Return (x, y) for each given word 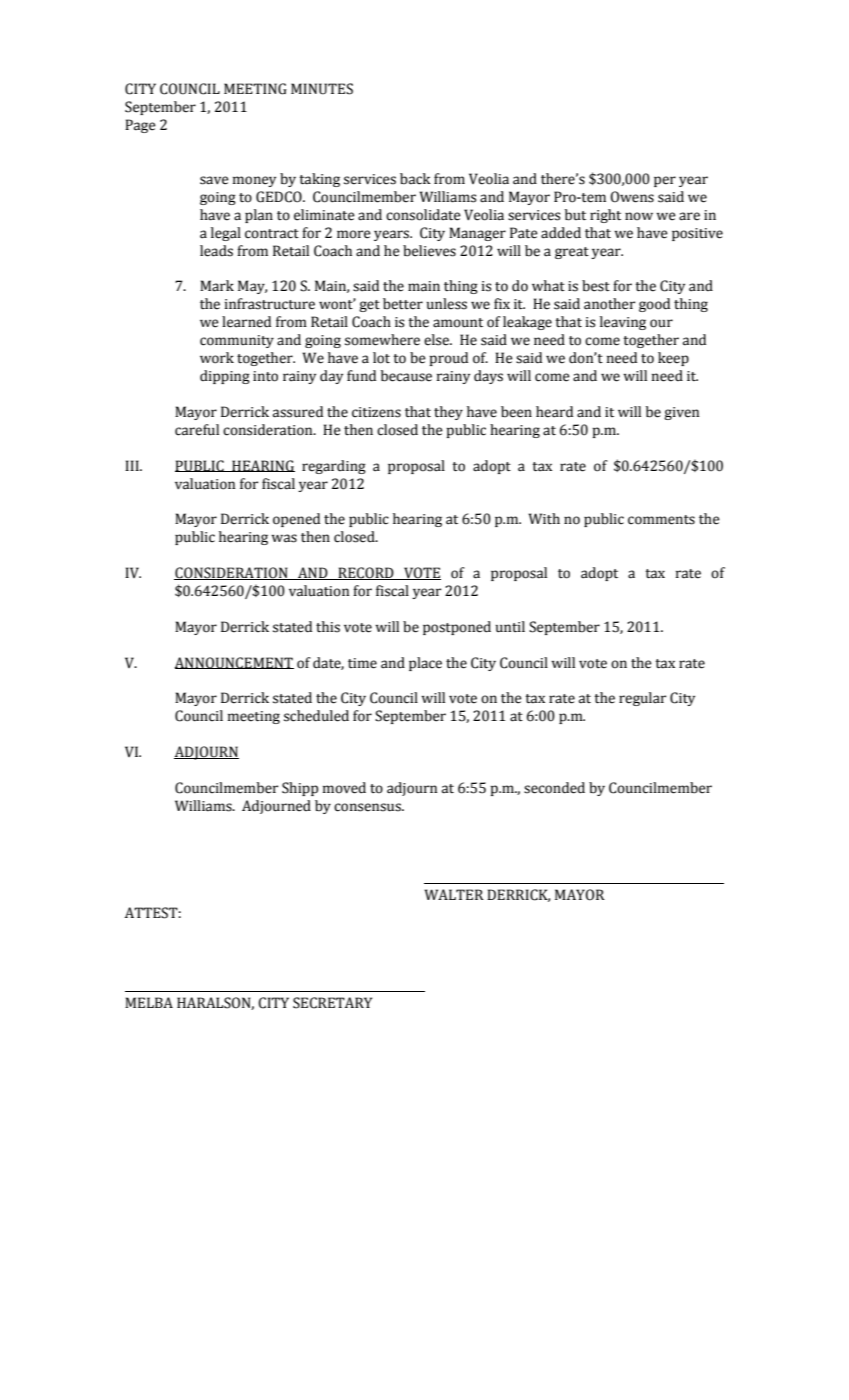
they (448, 413)
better (403, 304)
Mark (217, 286)
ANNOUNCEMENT (234, 663)
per (665, 181)
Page (140, 126)
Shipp (300, 789)
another (609, 304)
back (415, 179)
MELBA (149, 1002)
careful (197, 430)
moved (344, 788)
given (681, 413)
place (425, 664)
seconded (554, 788)
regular (642, 699)
